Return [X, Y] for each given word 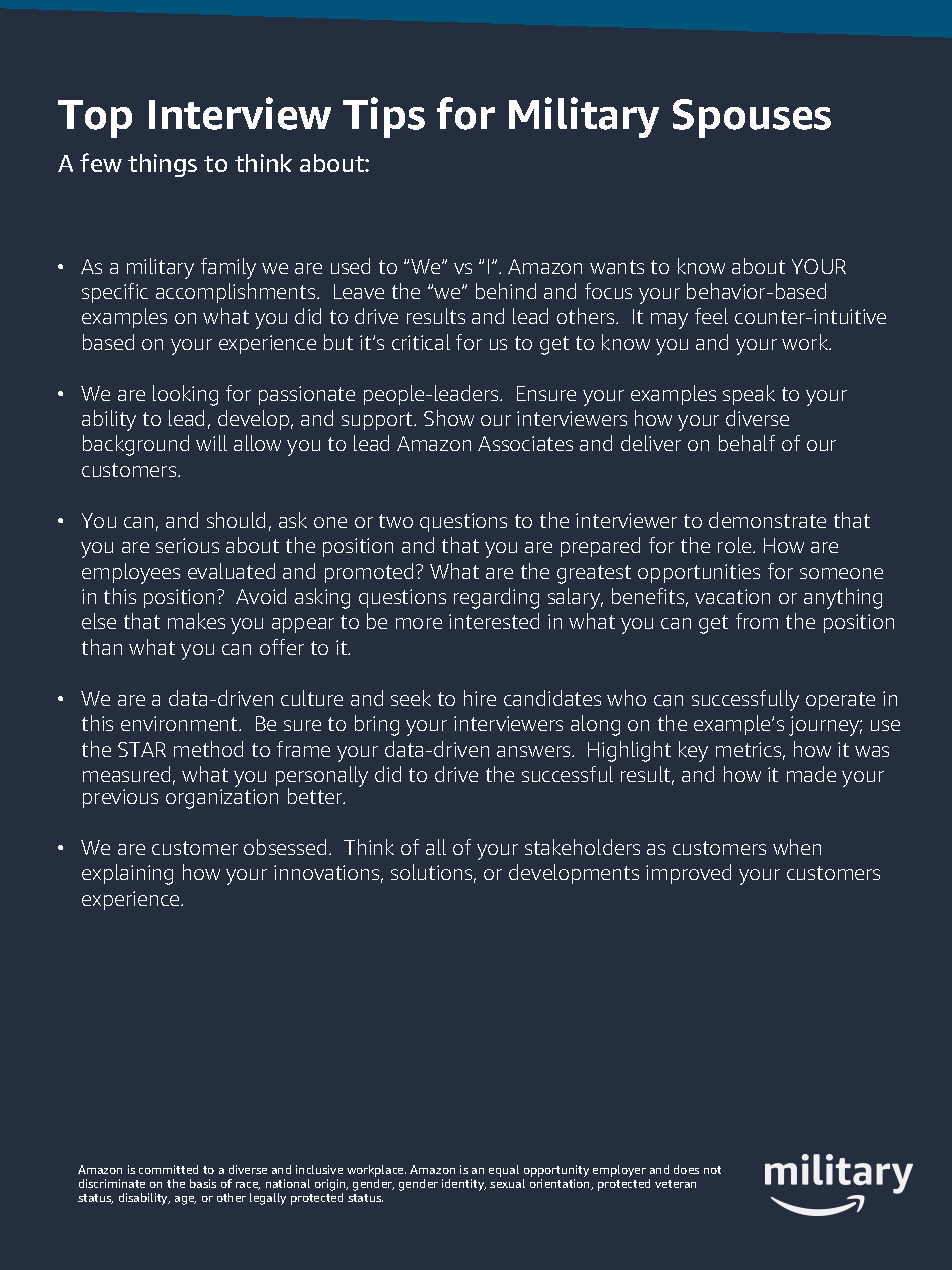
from [757, 621]
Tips [384, 117]
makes [196, 621]
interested [494, 621]
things [162, 165]
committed [168, 1169]
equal [504, 1171]
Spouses [752, 118]
